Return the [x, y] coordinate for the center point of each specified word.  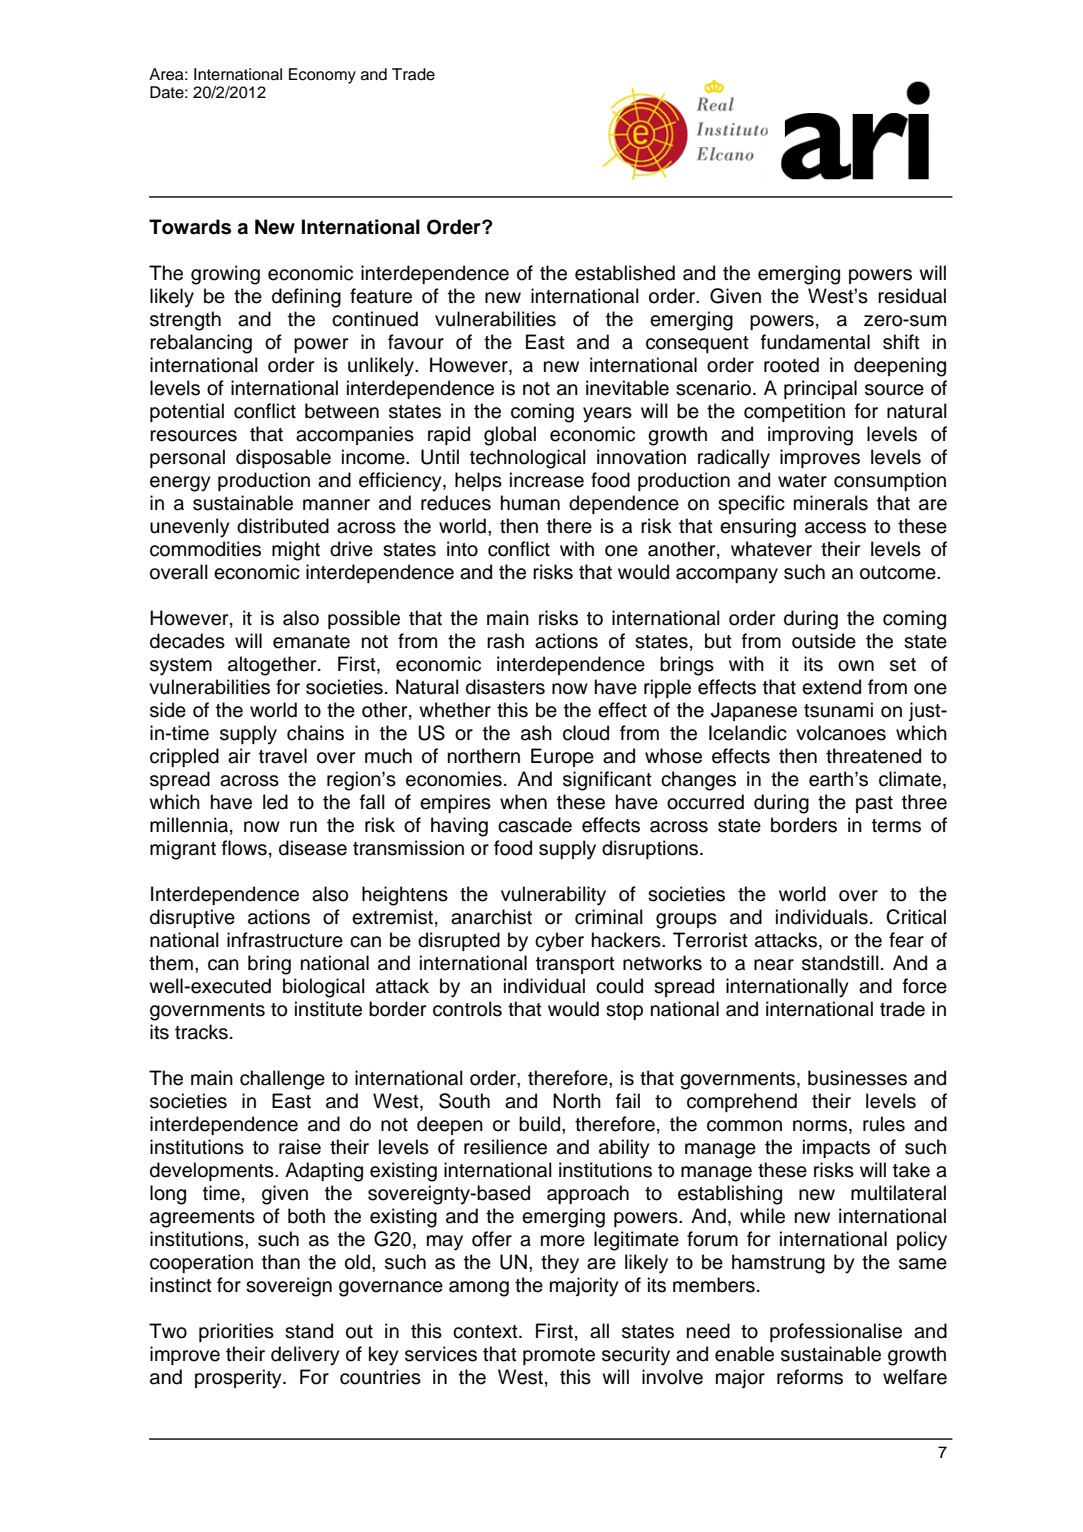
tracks [201, 1032]
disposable [283, 458]
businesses [857, 1078]
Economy [322, 76]
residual [912, 296]
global [510, 436]
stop [624, 1011]
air [239, 756]
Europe [562, 757]
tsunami [838, 710]
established [625, 273]
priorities [236, 1332]
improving [810, 436]
